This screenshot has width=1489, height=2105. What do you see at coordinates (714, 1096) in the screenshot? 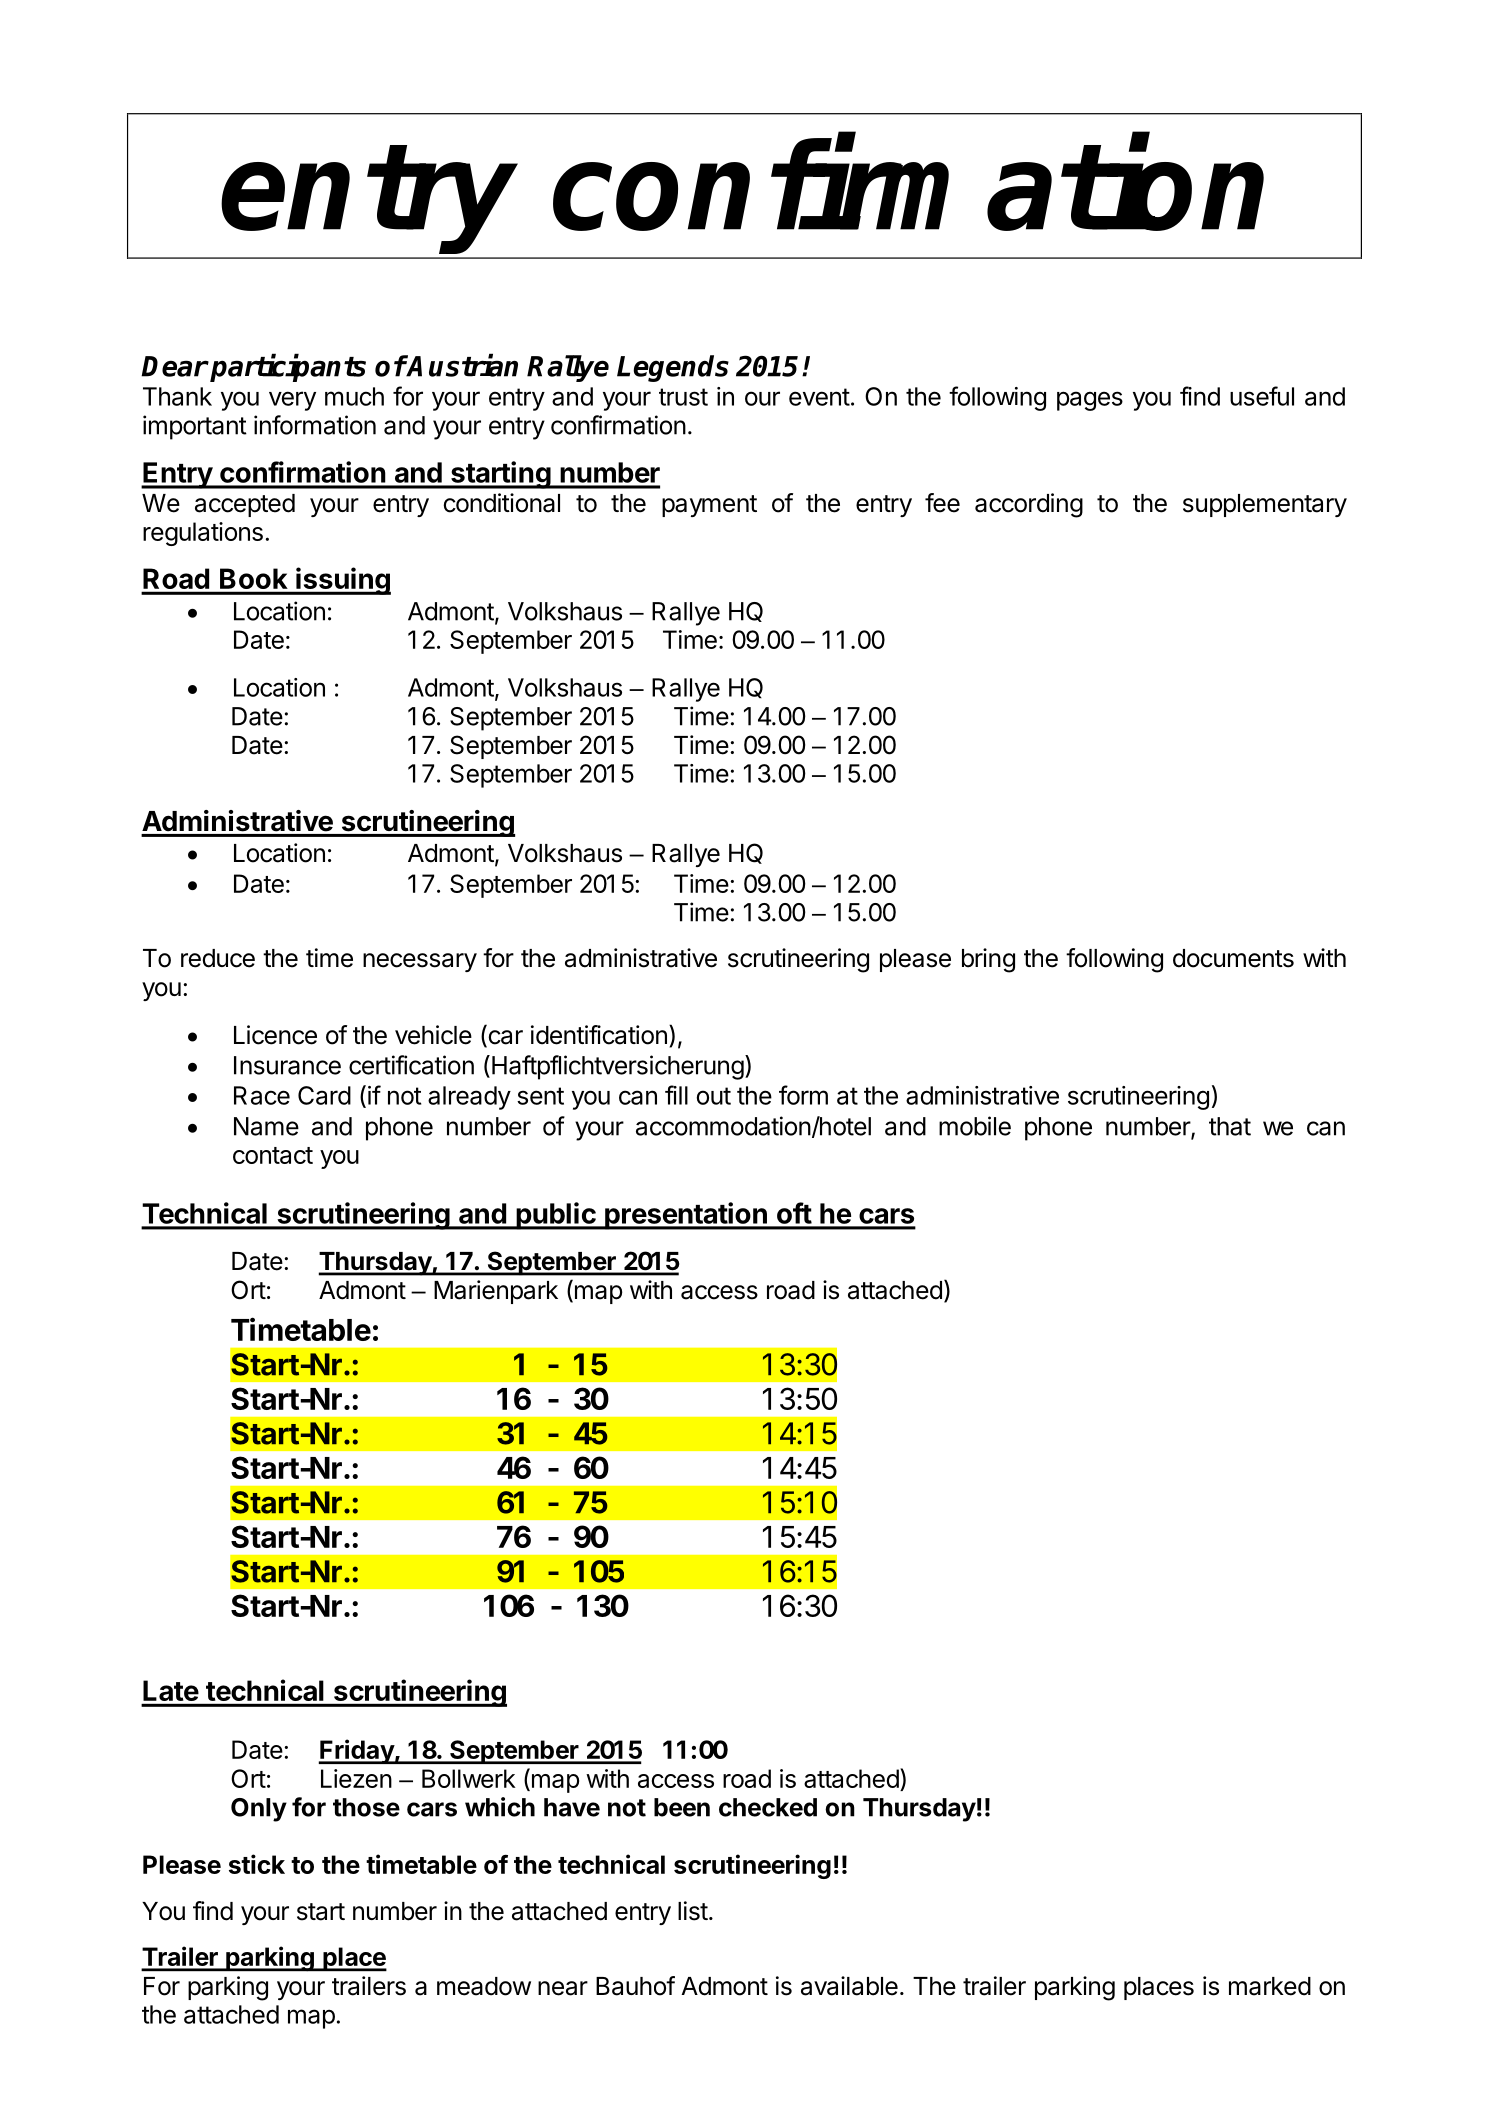
I see `out` at bounding box center [714, 1096].
